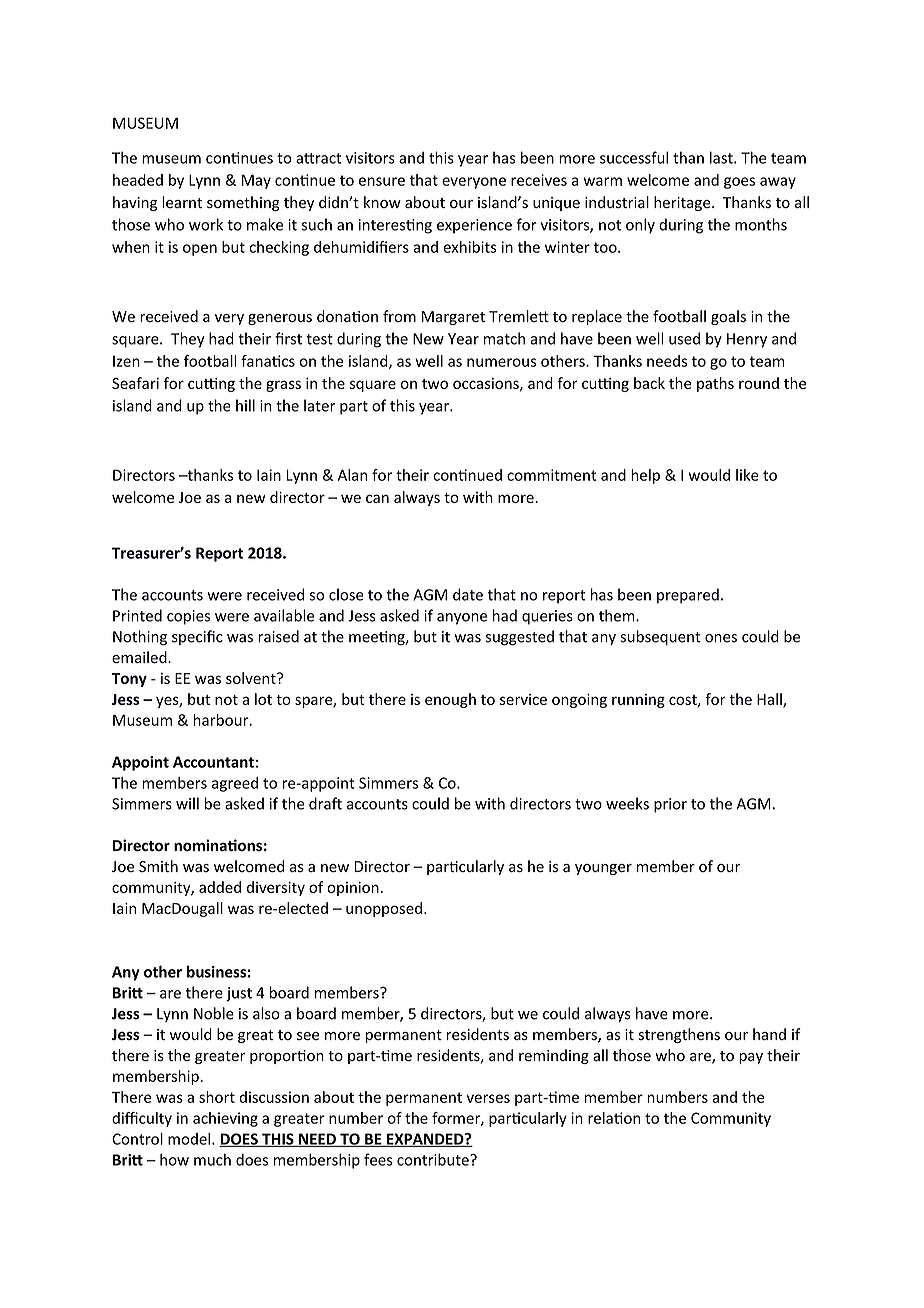  Describe the element at coordinates (377, 498) in the document. I see `can` at that location.
